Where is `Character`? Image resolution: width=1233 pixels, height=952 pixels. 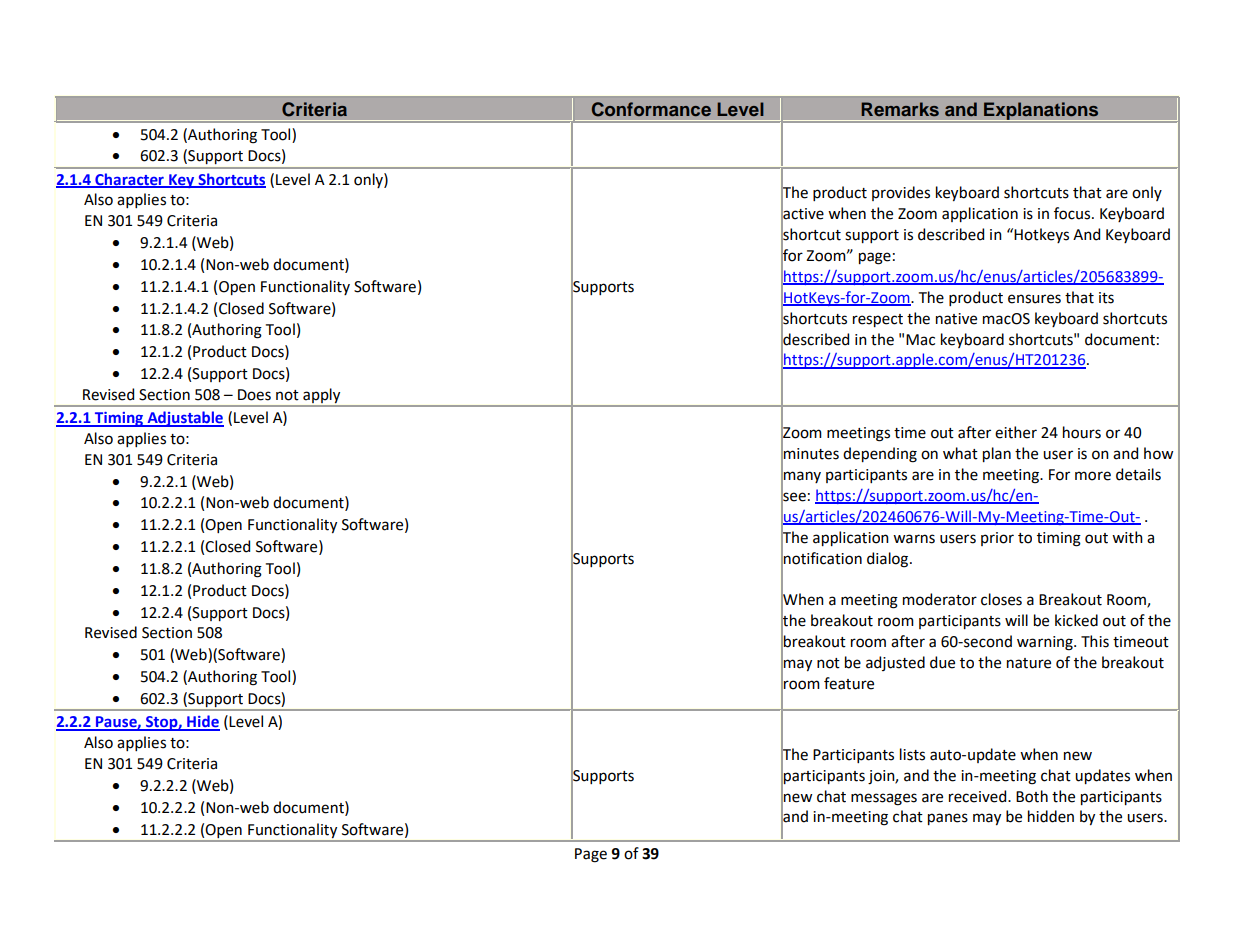
Character is located at coordinates (129, 180).
